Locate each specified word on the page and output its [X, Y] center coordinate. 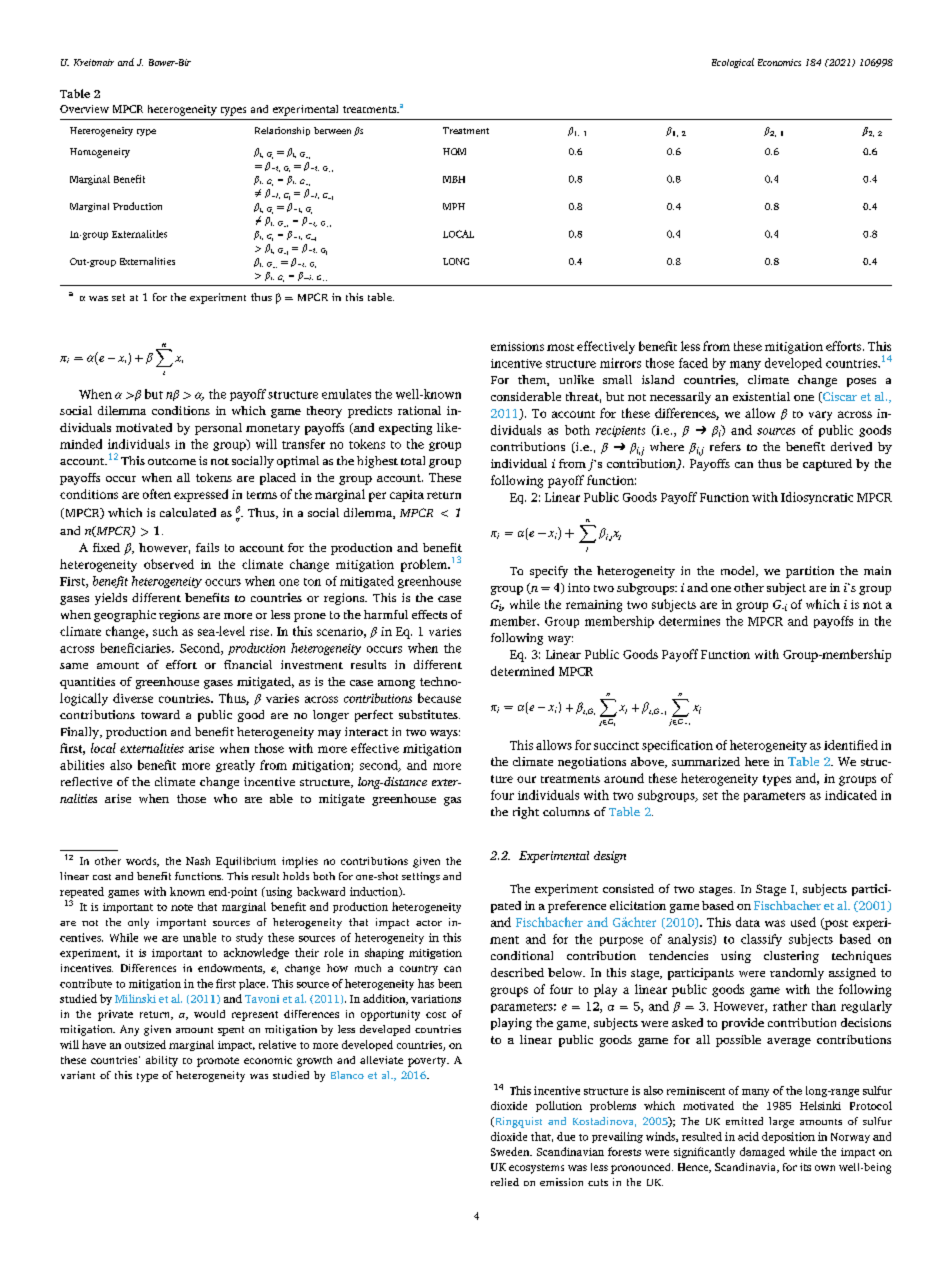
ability [162, 1061]
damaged [762, 1152]
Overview [84, 109]
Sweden [511, 1151]
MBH [454, 179]
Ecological [733, 63]
